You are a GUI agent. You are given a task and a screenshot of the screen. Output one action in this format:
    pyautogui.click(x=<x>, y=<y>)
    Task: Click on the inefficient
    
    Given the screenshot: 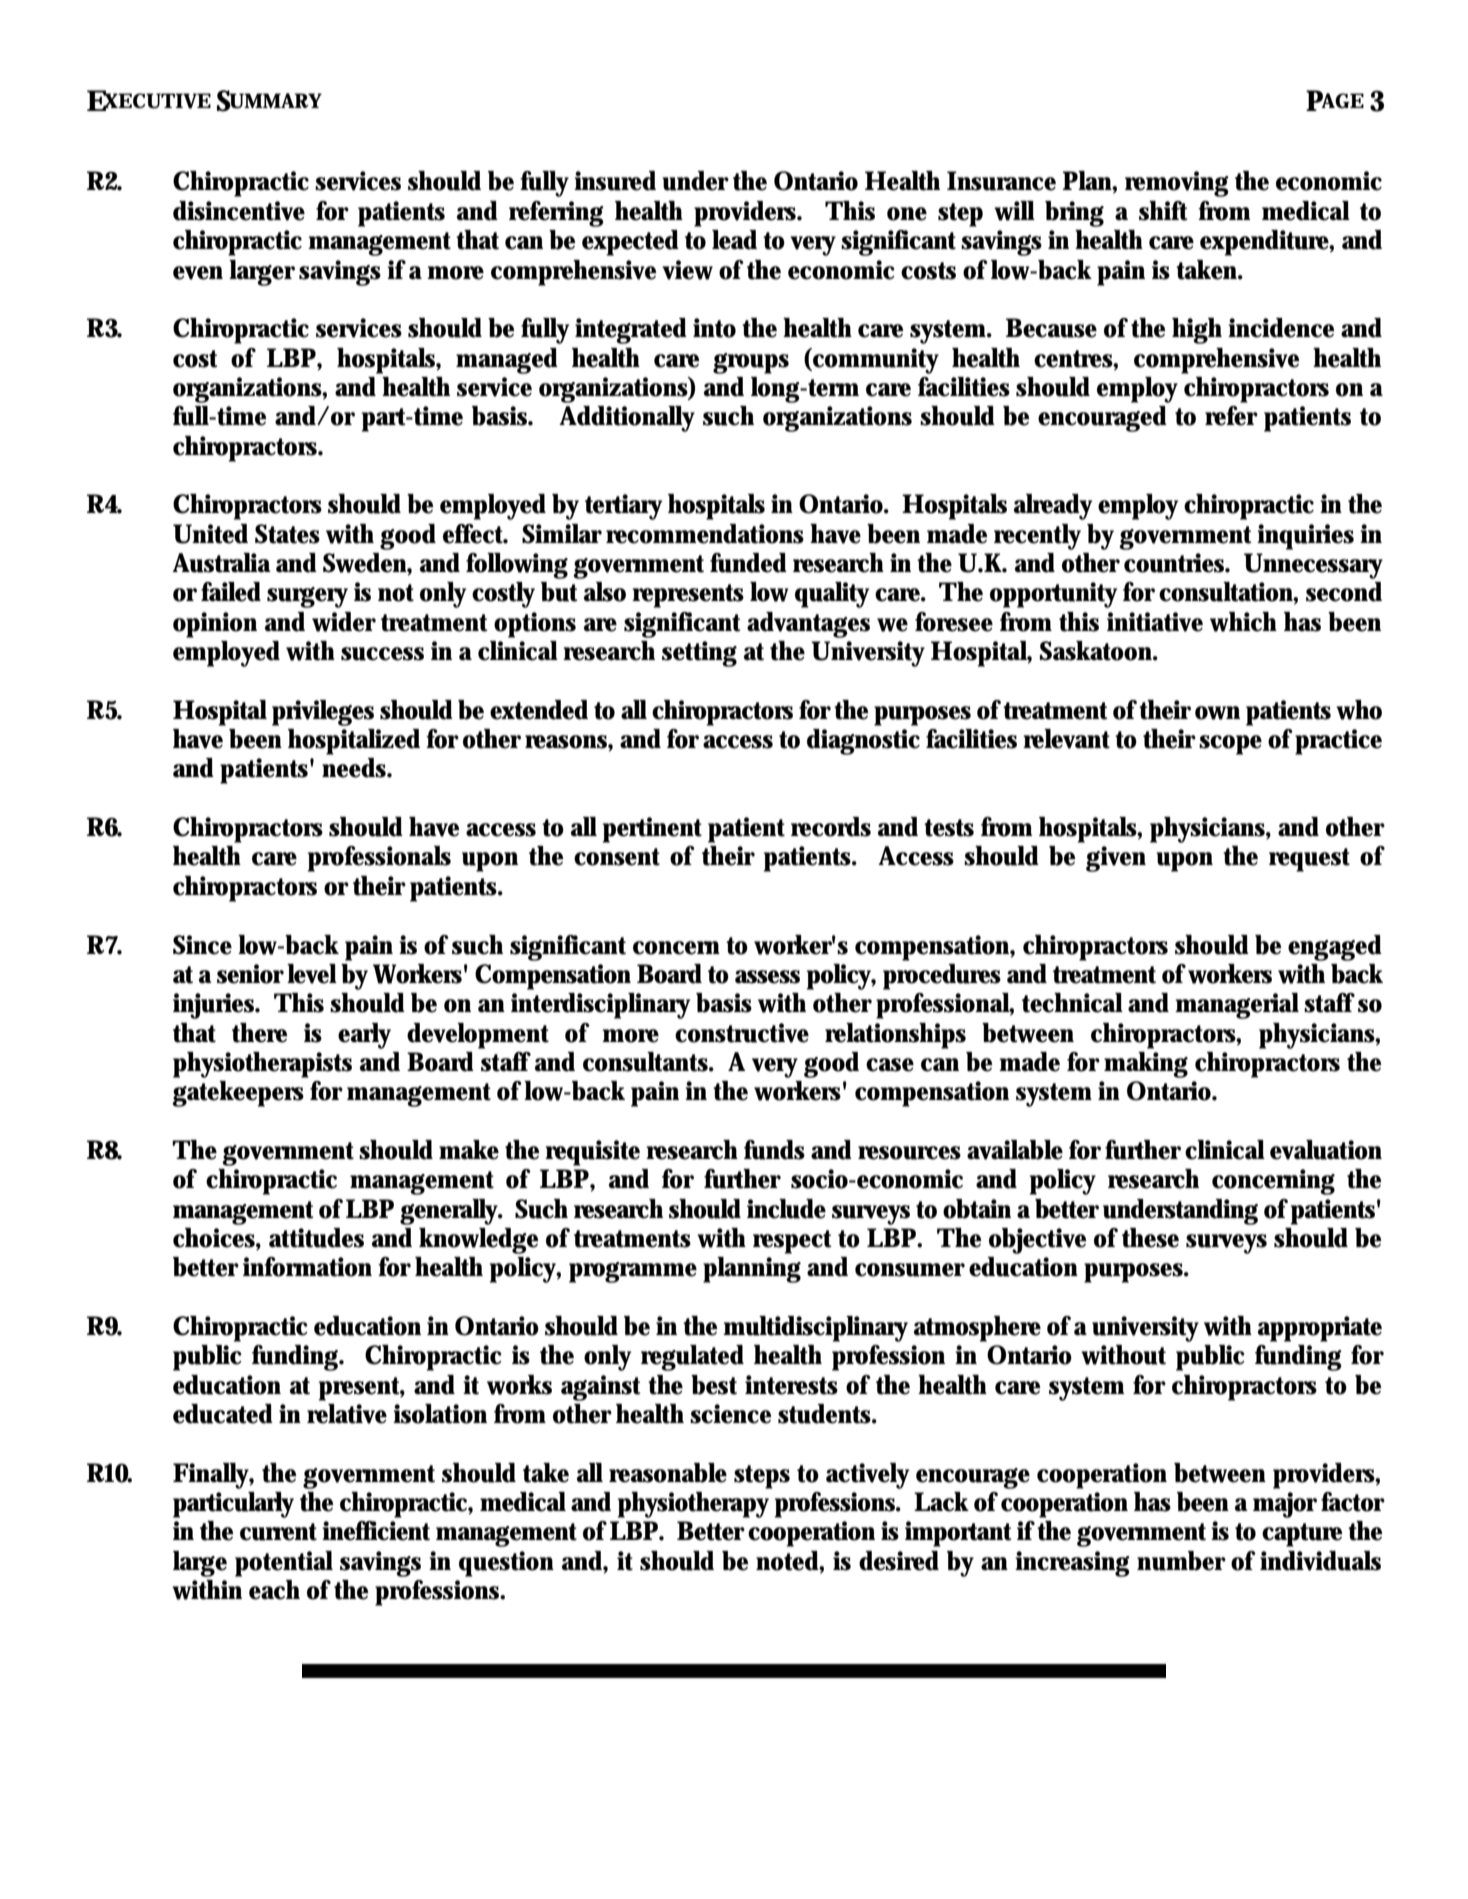 What is the action you would take?
    pyautogui.click(x=376, y=1531)
